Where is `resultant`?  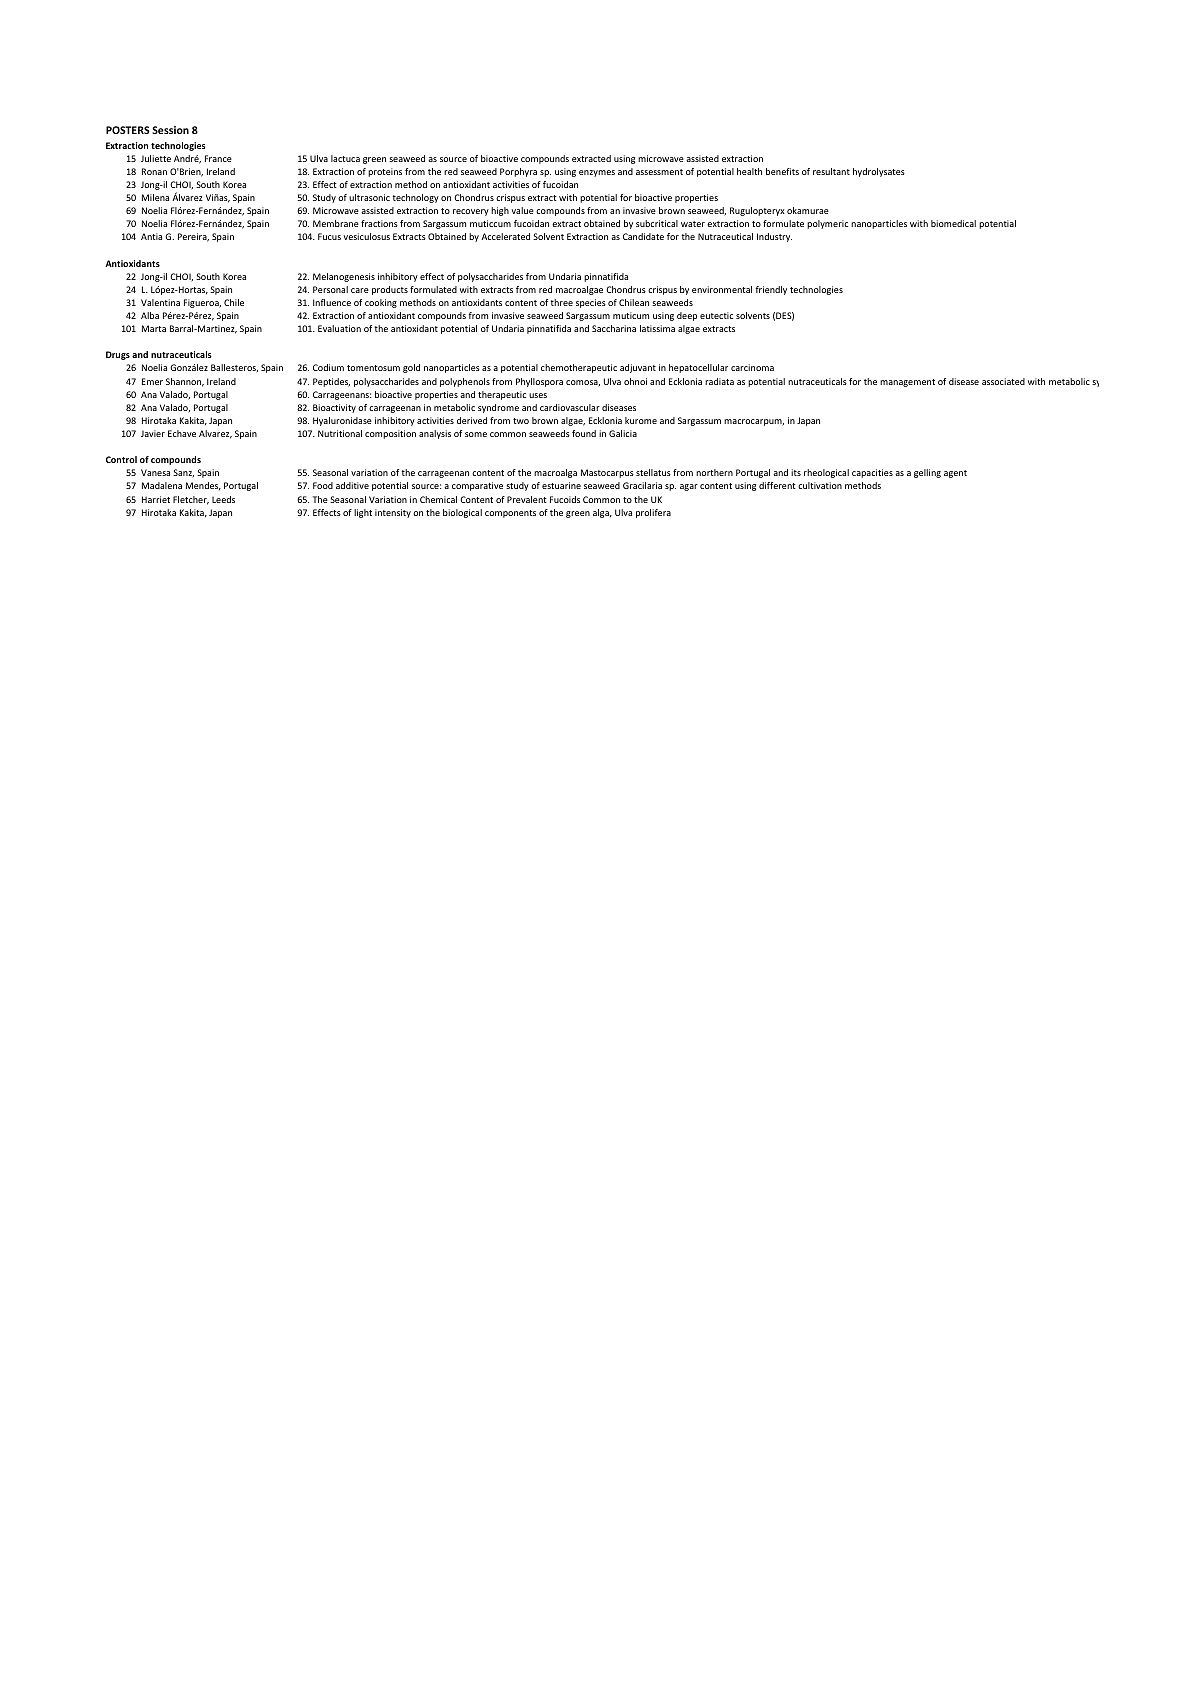
resultant is located at coordinates (831, 171).
